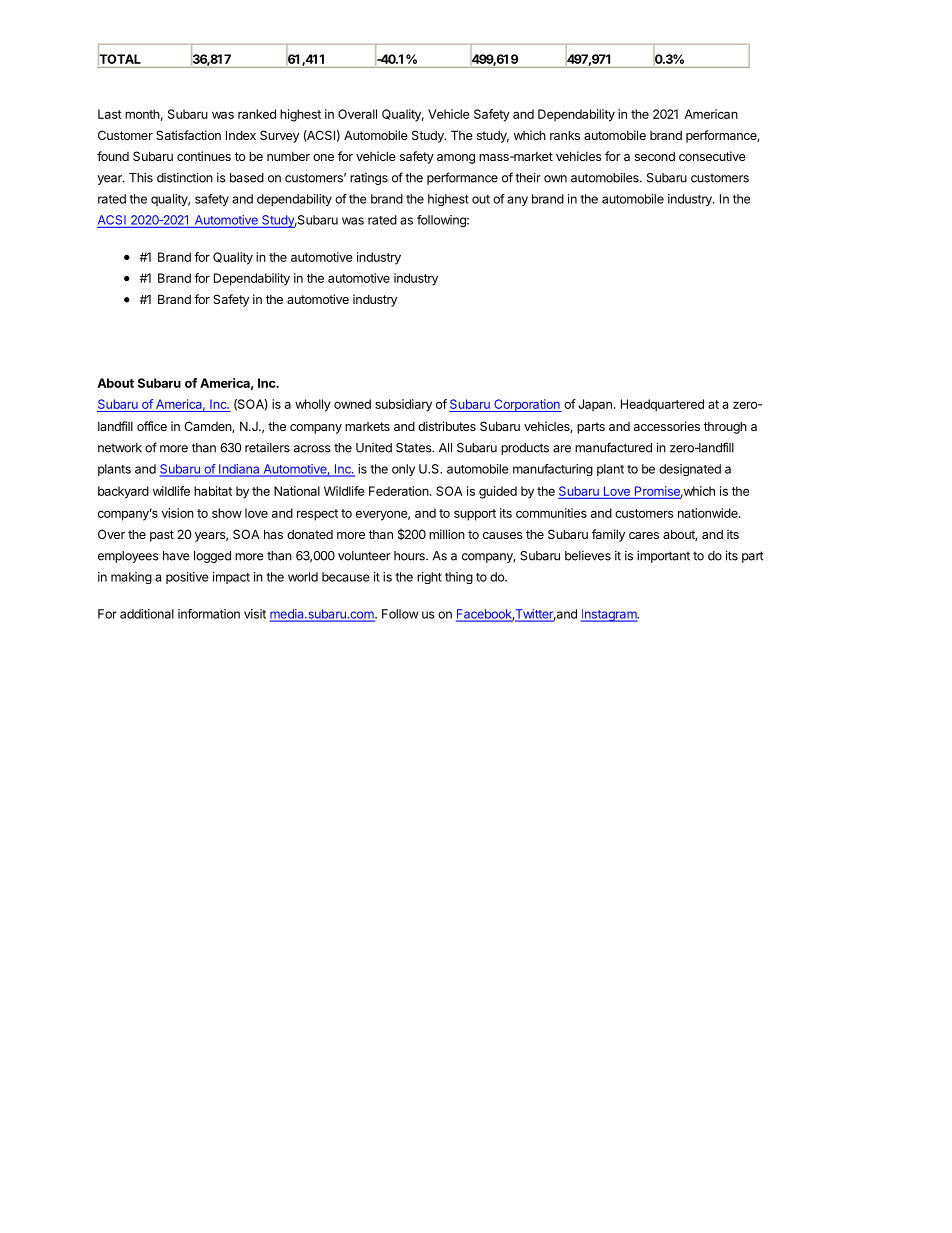 This screenshot has width=952, height=1233. What do you see at coordinates (403, 405) in the screenshot?
I see `subsidiary` at bounding box center [403, 405].
